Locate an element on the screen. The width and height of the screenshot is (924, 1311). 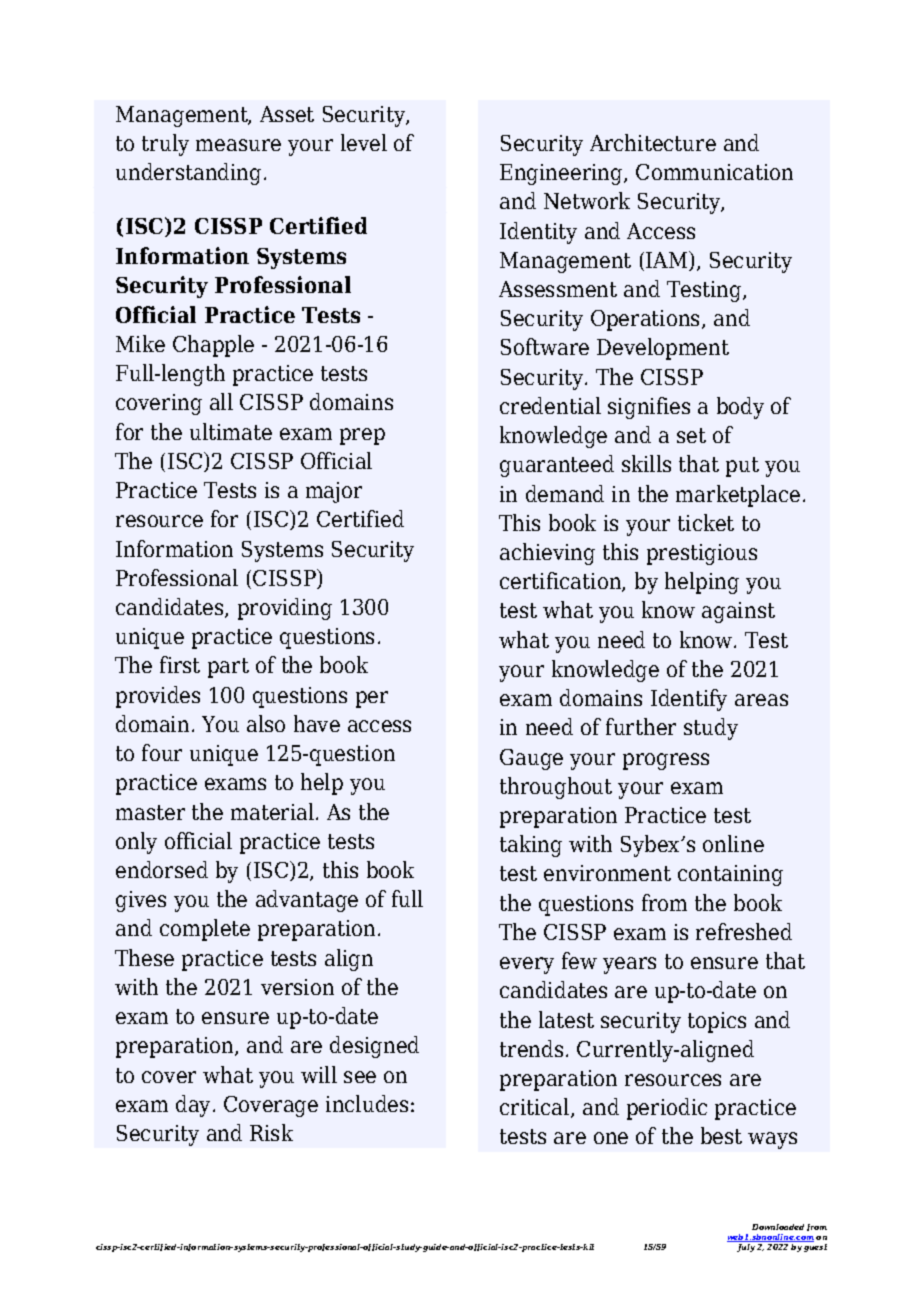
Engineering is located at coordinates (562, 174).
